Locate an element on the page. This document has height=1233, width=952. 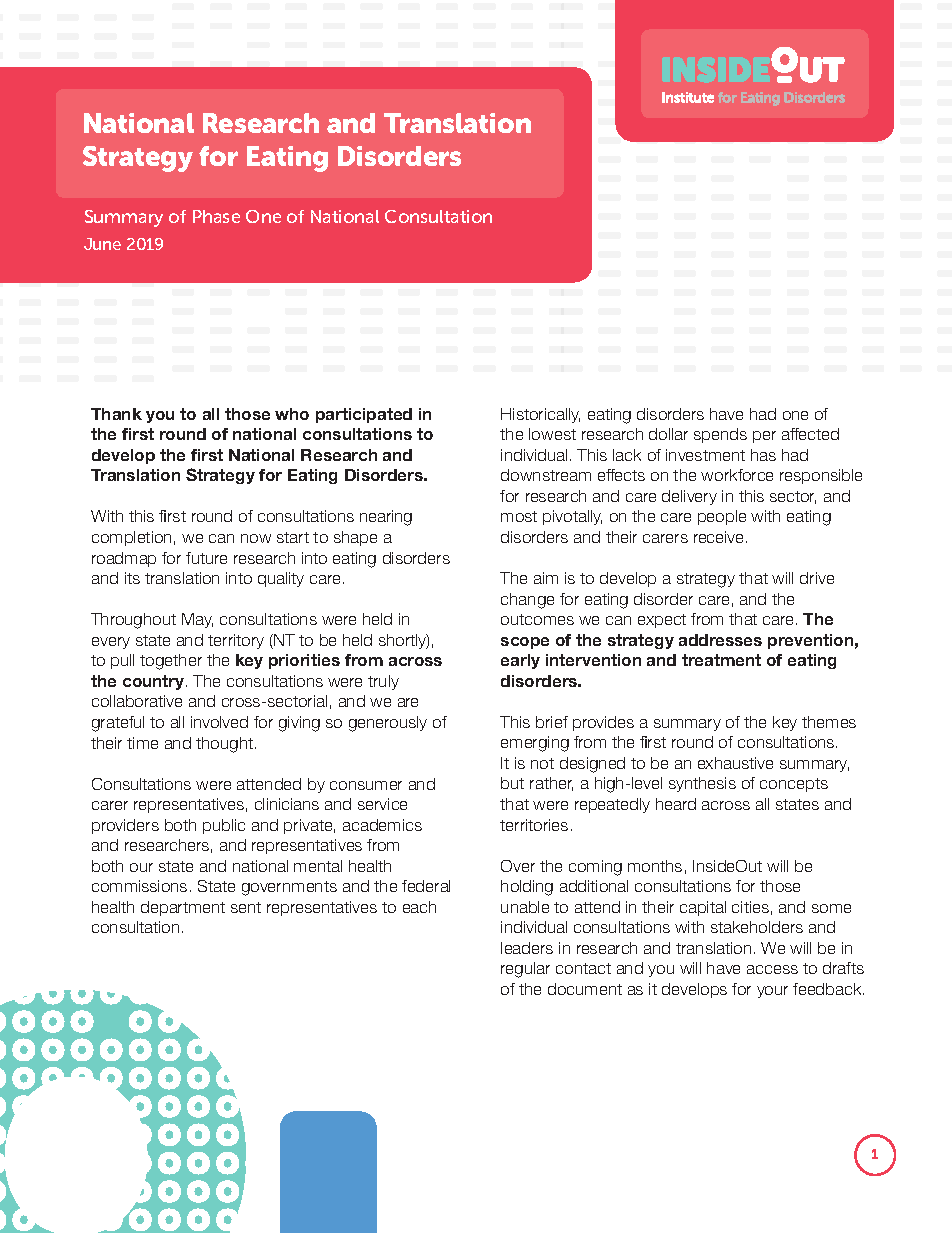
Historically is located at coordinates (540, 415).
